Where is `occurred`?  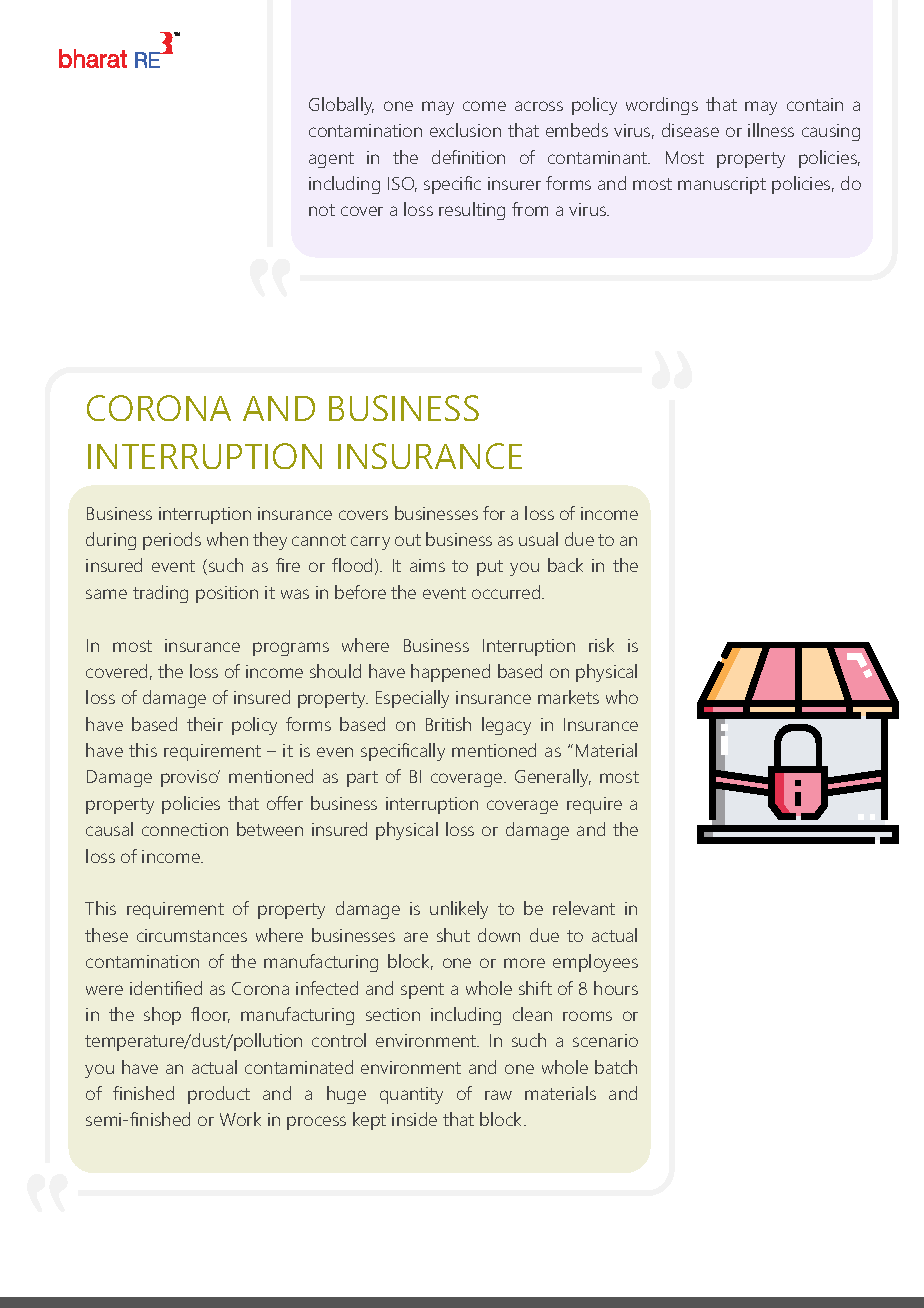
occurred is located at coordinates (507, 592).
